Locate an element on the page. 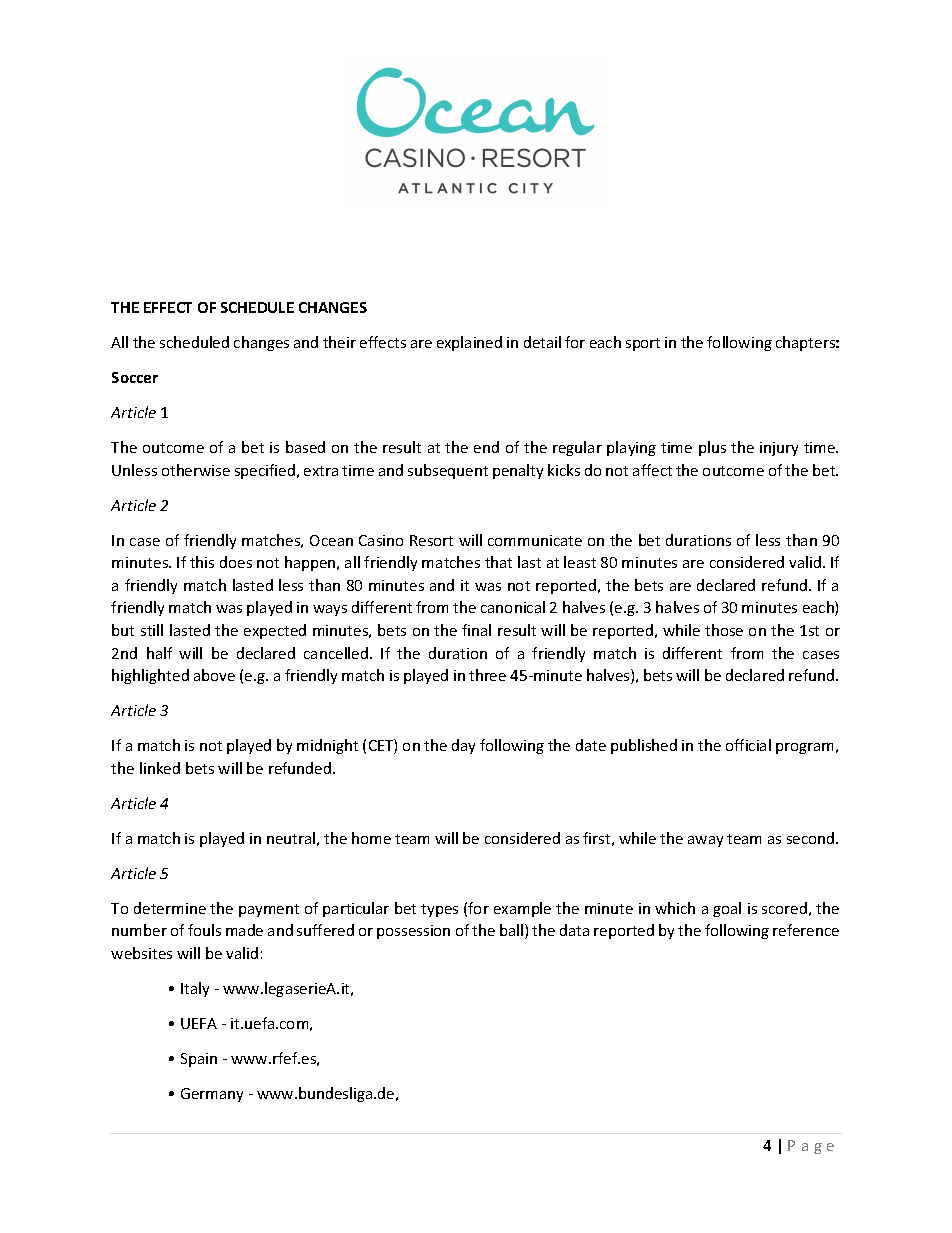 This image has height=1233, width=952. sport is located at coordinates (643, 344).
